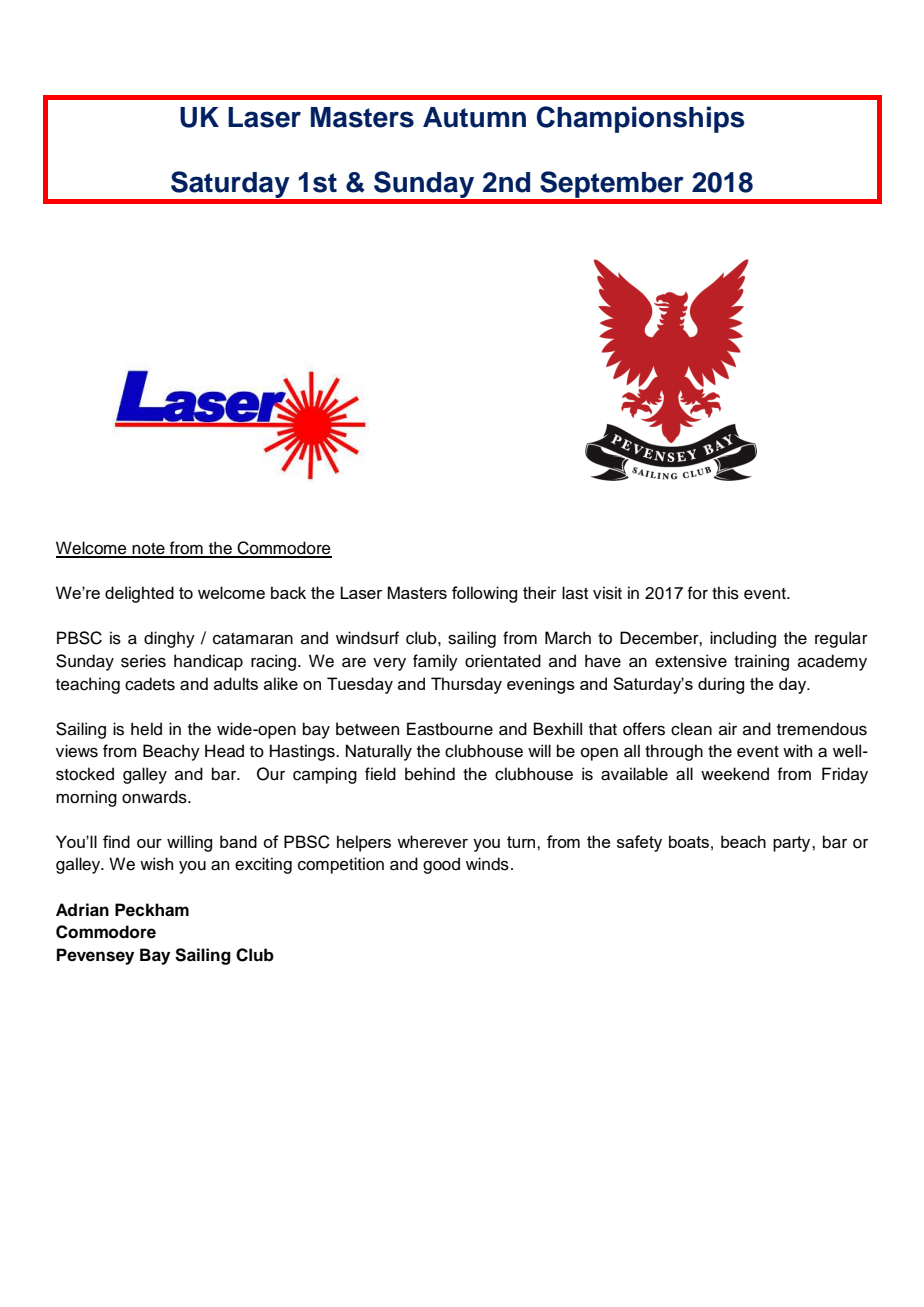 The height and width of the image is (1307, 924). What do you see at coordinates (148, 550) in the image?
I see `note` at bounding box center [148, 550].
